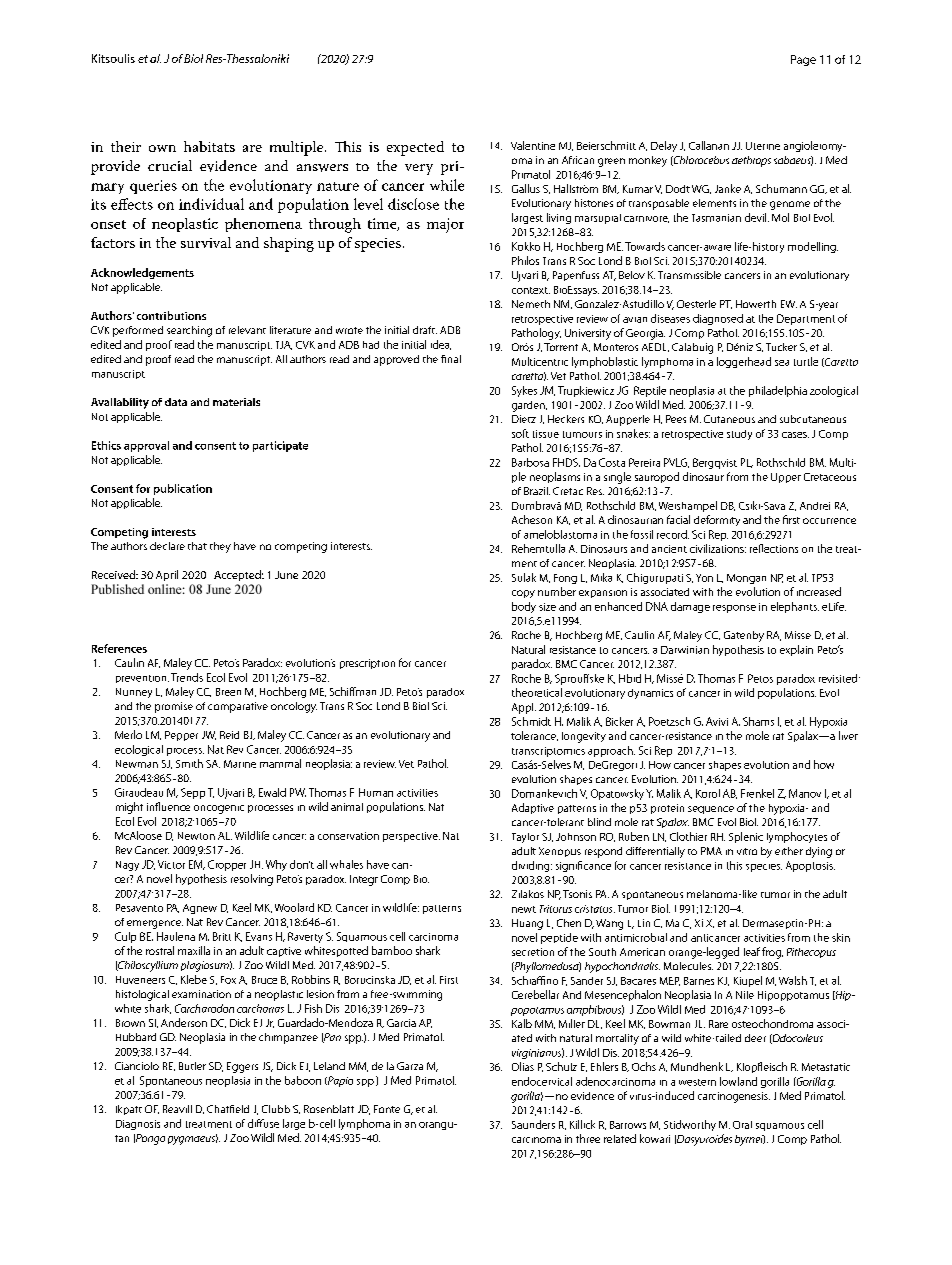 The height and width of the page is (1265, 952). Describe the element at coordinates (192, 1066) in the page. I see `Butler` at that location.
